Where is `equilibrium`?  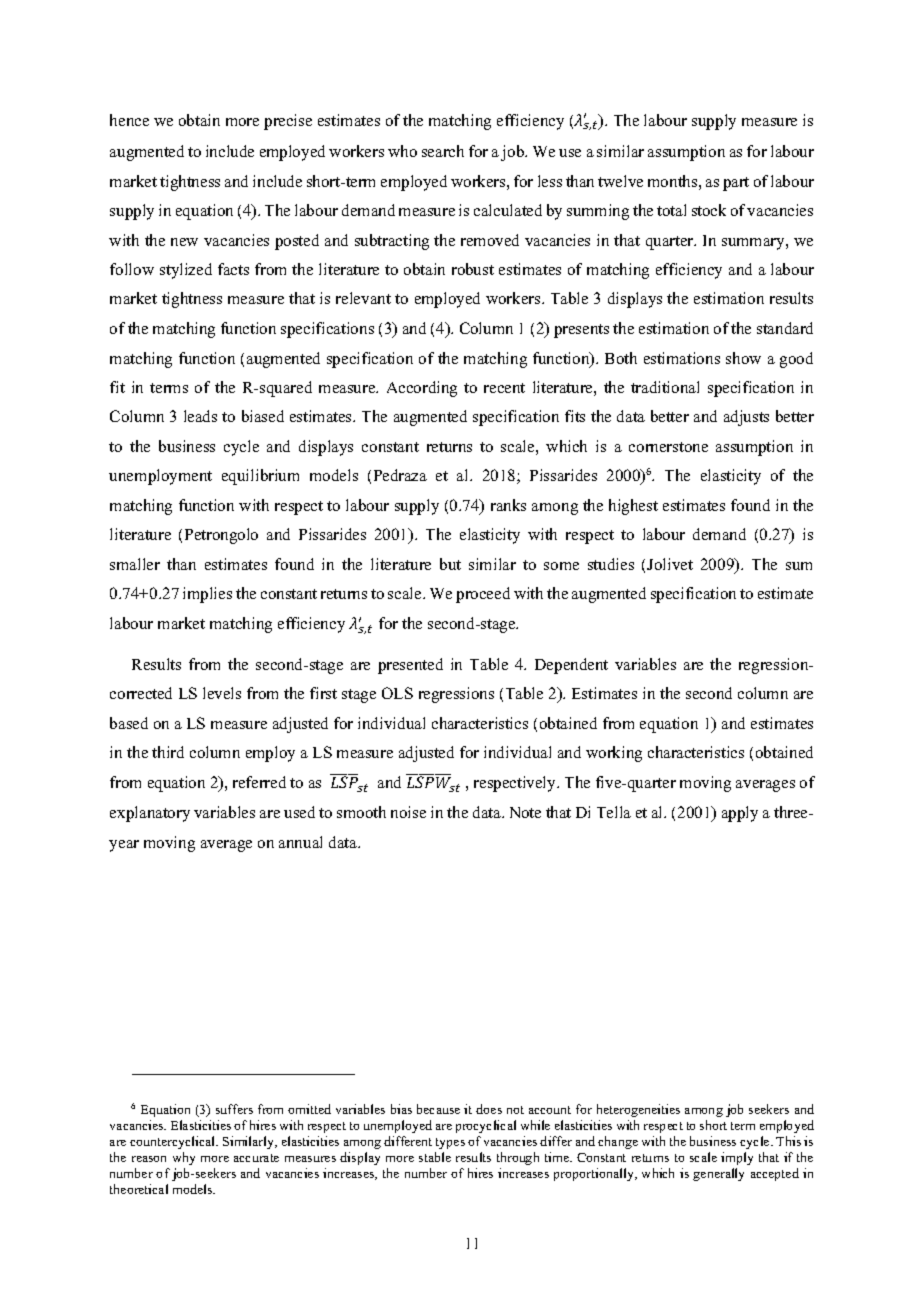 equilibrium is located at coordinates (260, 477).
